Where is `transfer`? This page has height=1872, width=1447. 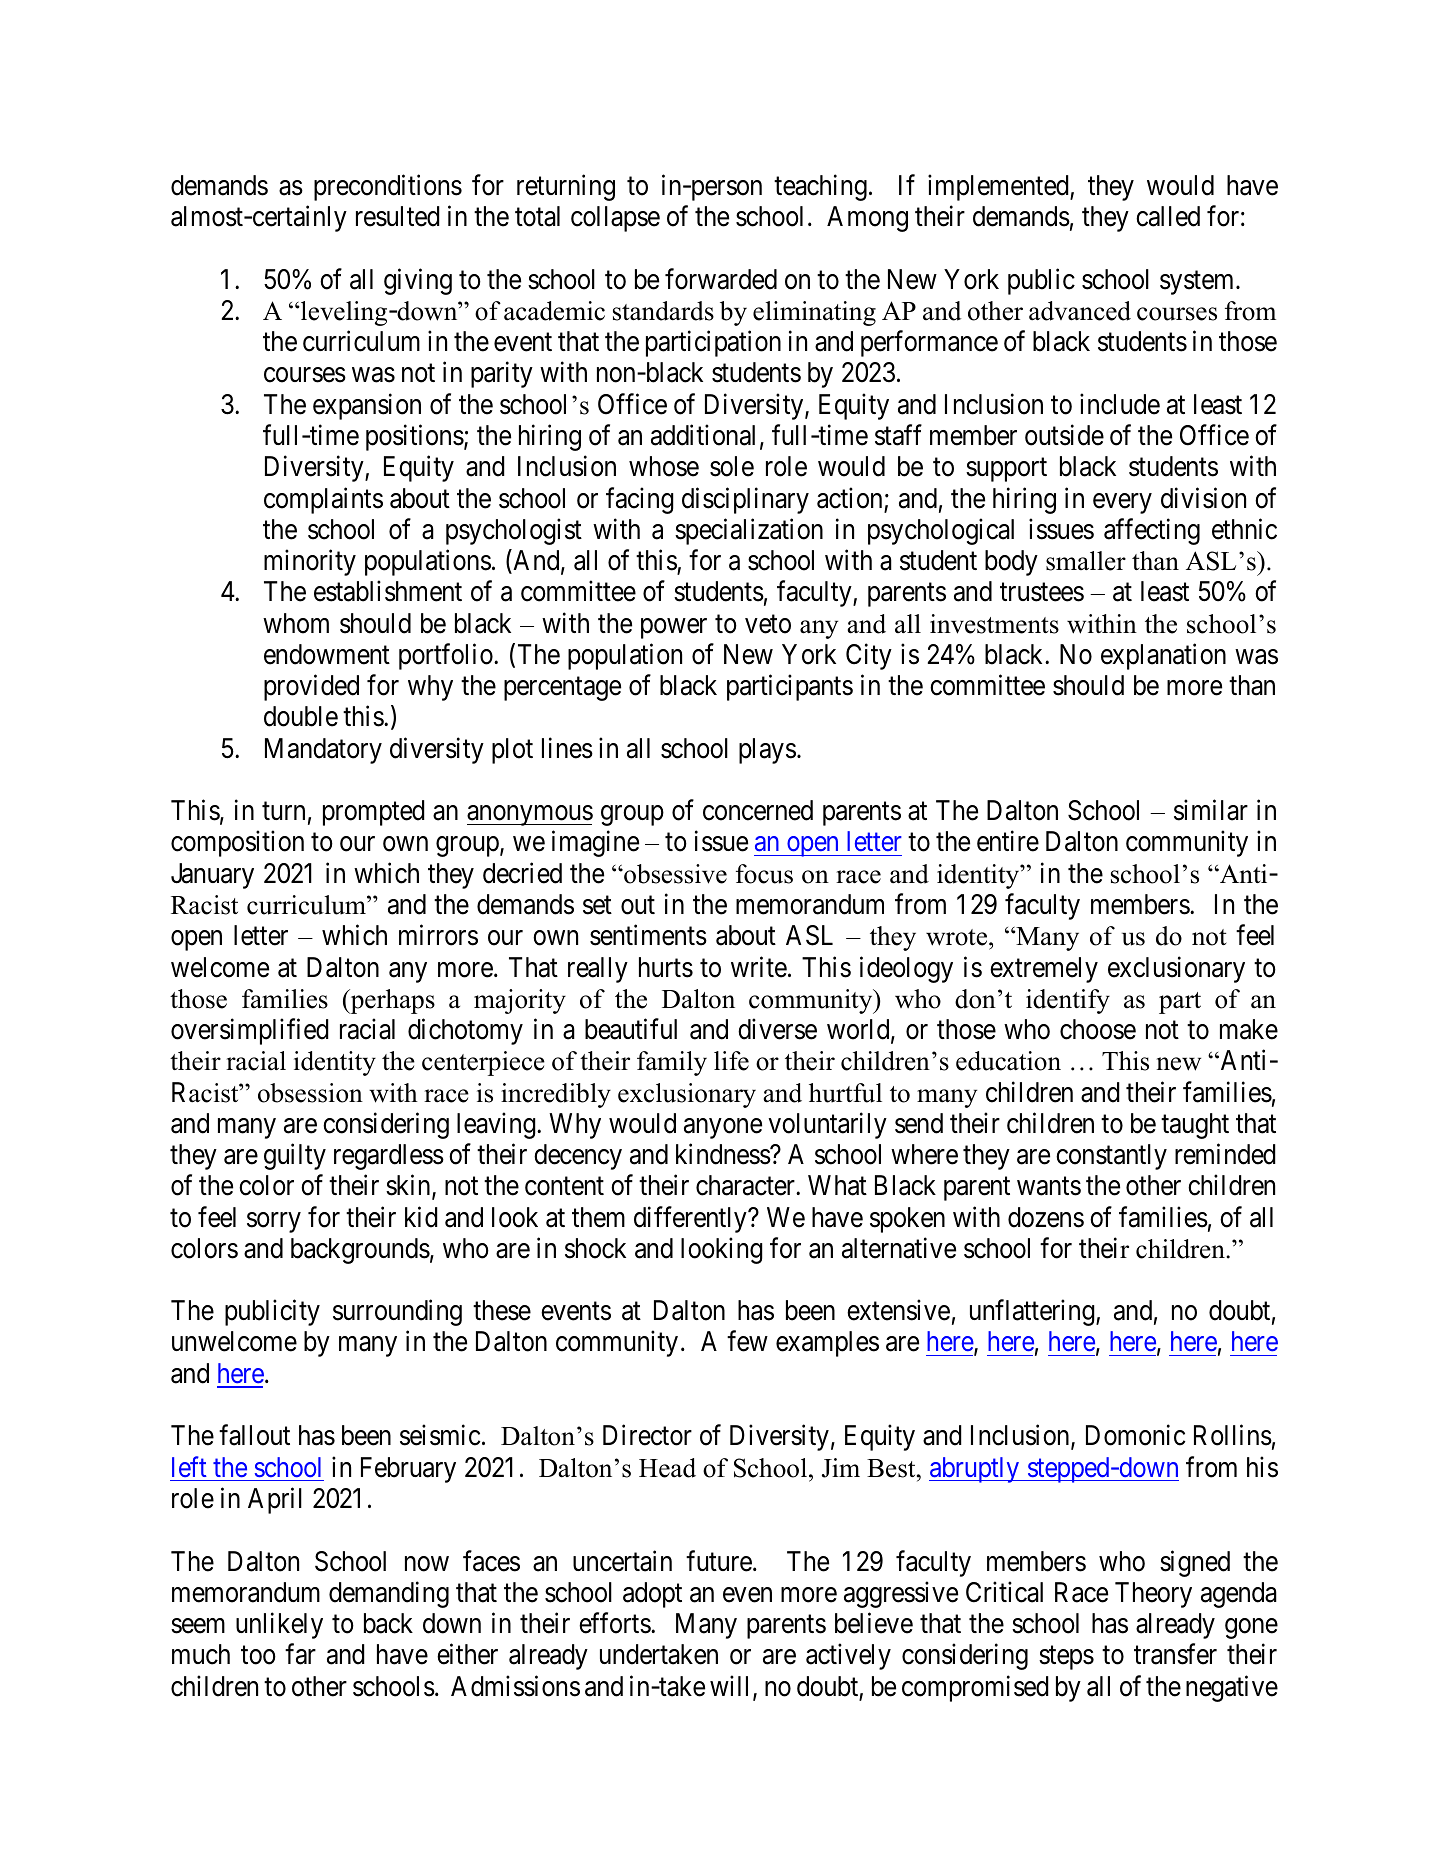 transfer is located at coordinates (1175, 1654).
